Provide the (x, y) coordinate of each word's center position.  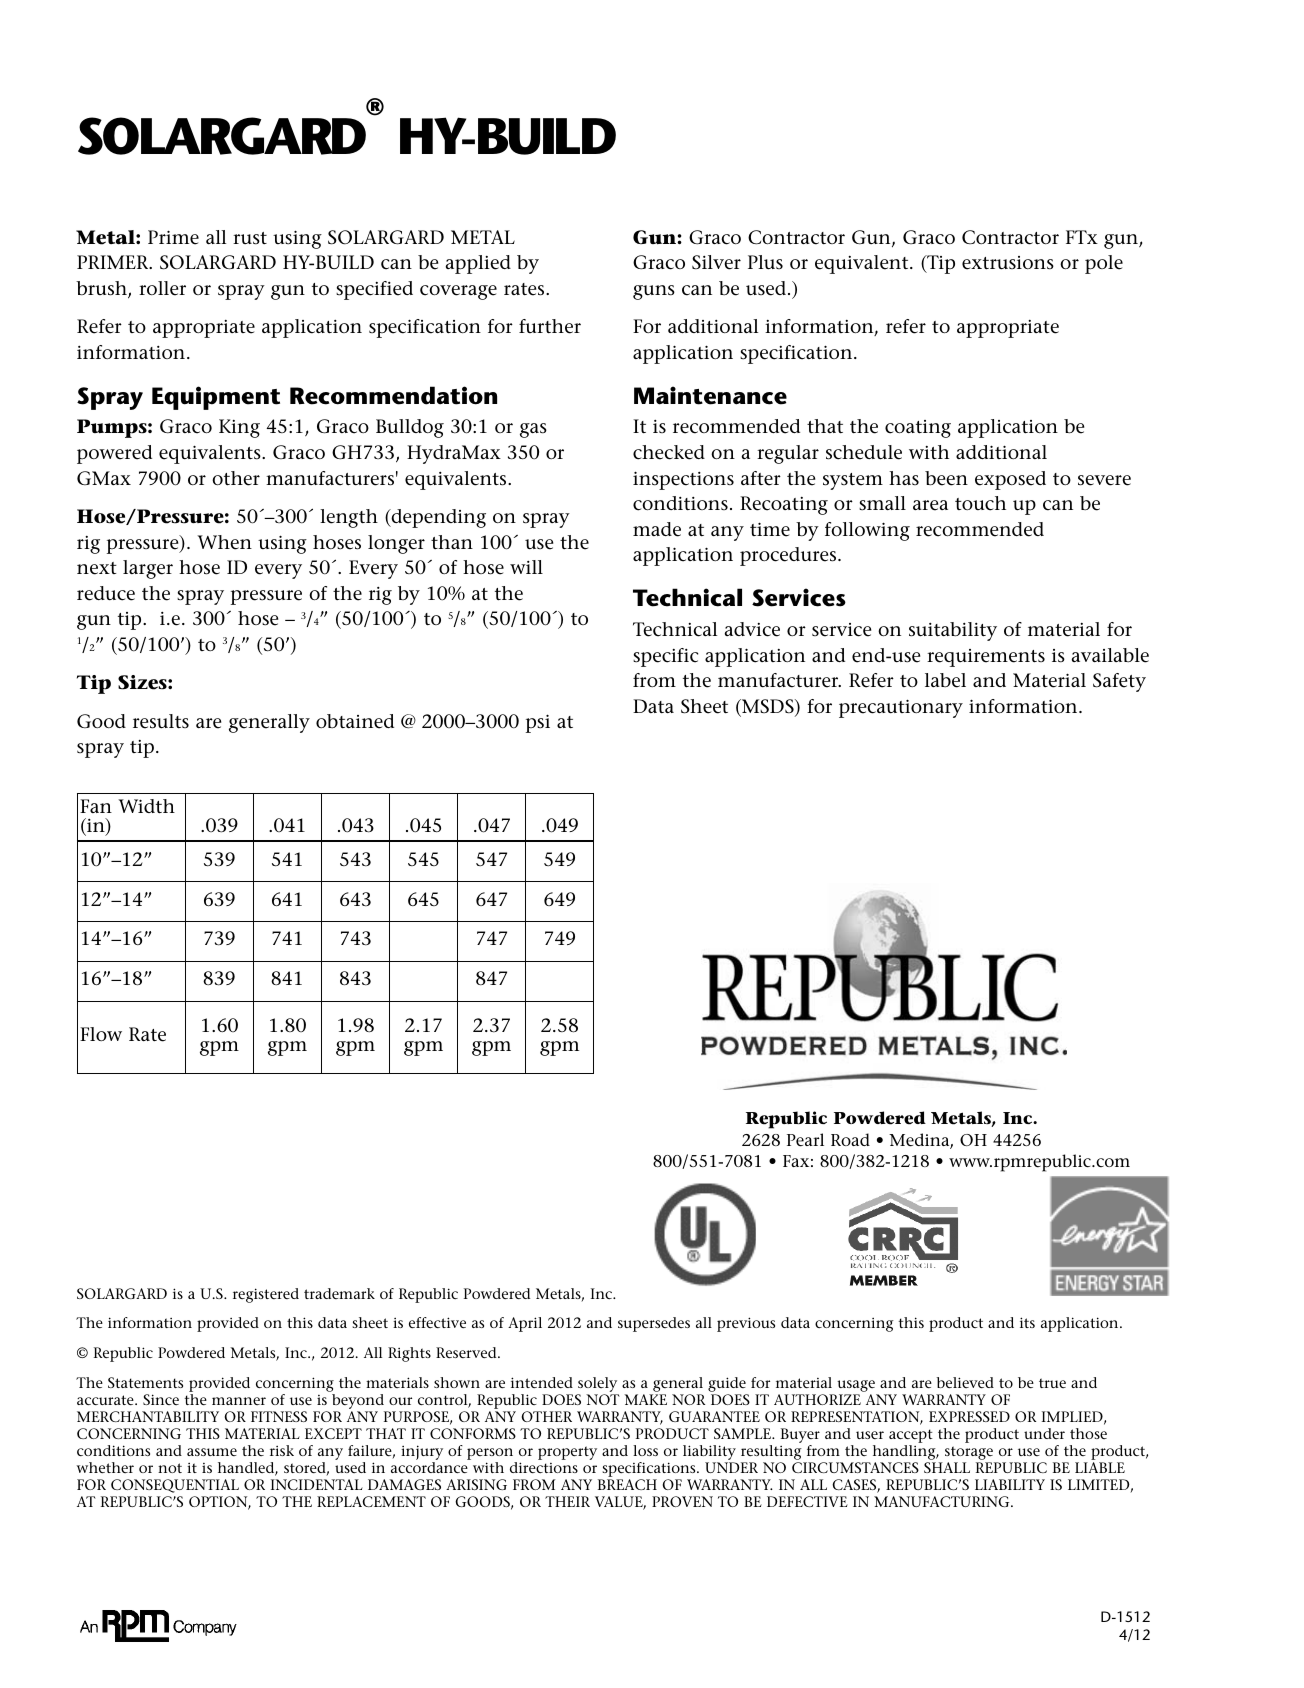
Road (850, 1139)
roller (162, 288)
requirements (986, 658)
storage (970, 1454)
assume (212, 1452)
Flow (101, 1034)
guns (654, 292)
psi (538, 723)
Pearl (805, 1140)
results (161, 721)
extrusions (1008, 263)
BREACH (627, 1484)
